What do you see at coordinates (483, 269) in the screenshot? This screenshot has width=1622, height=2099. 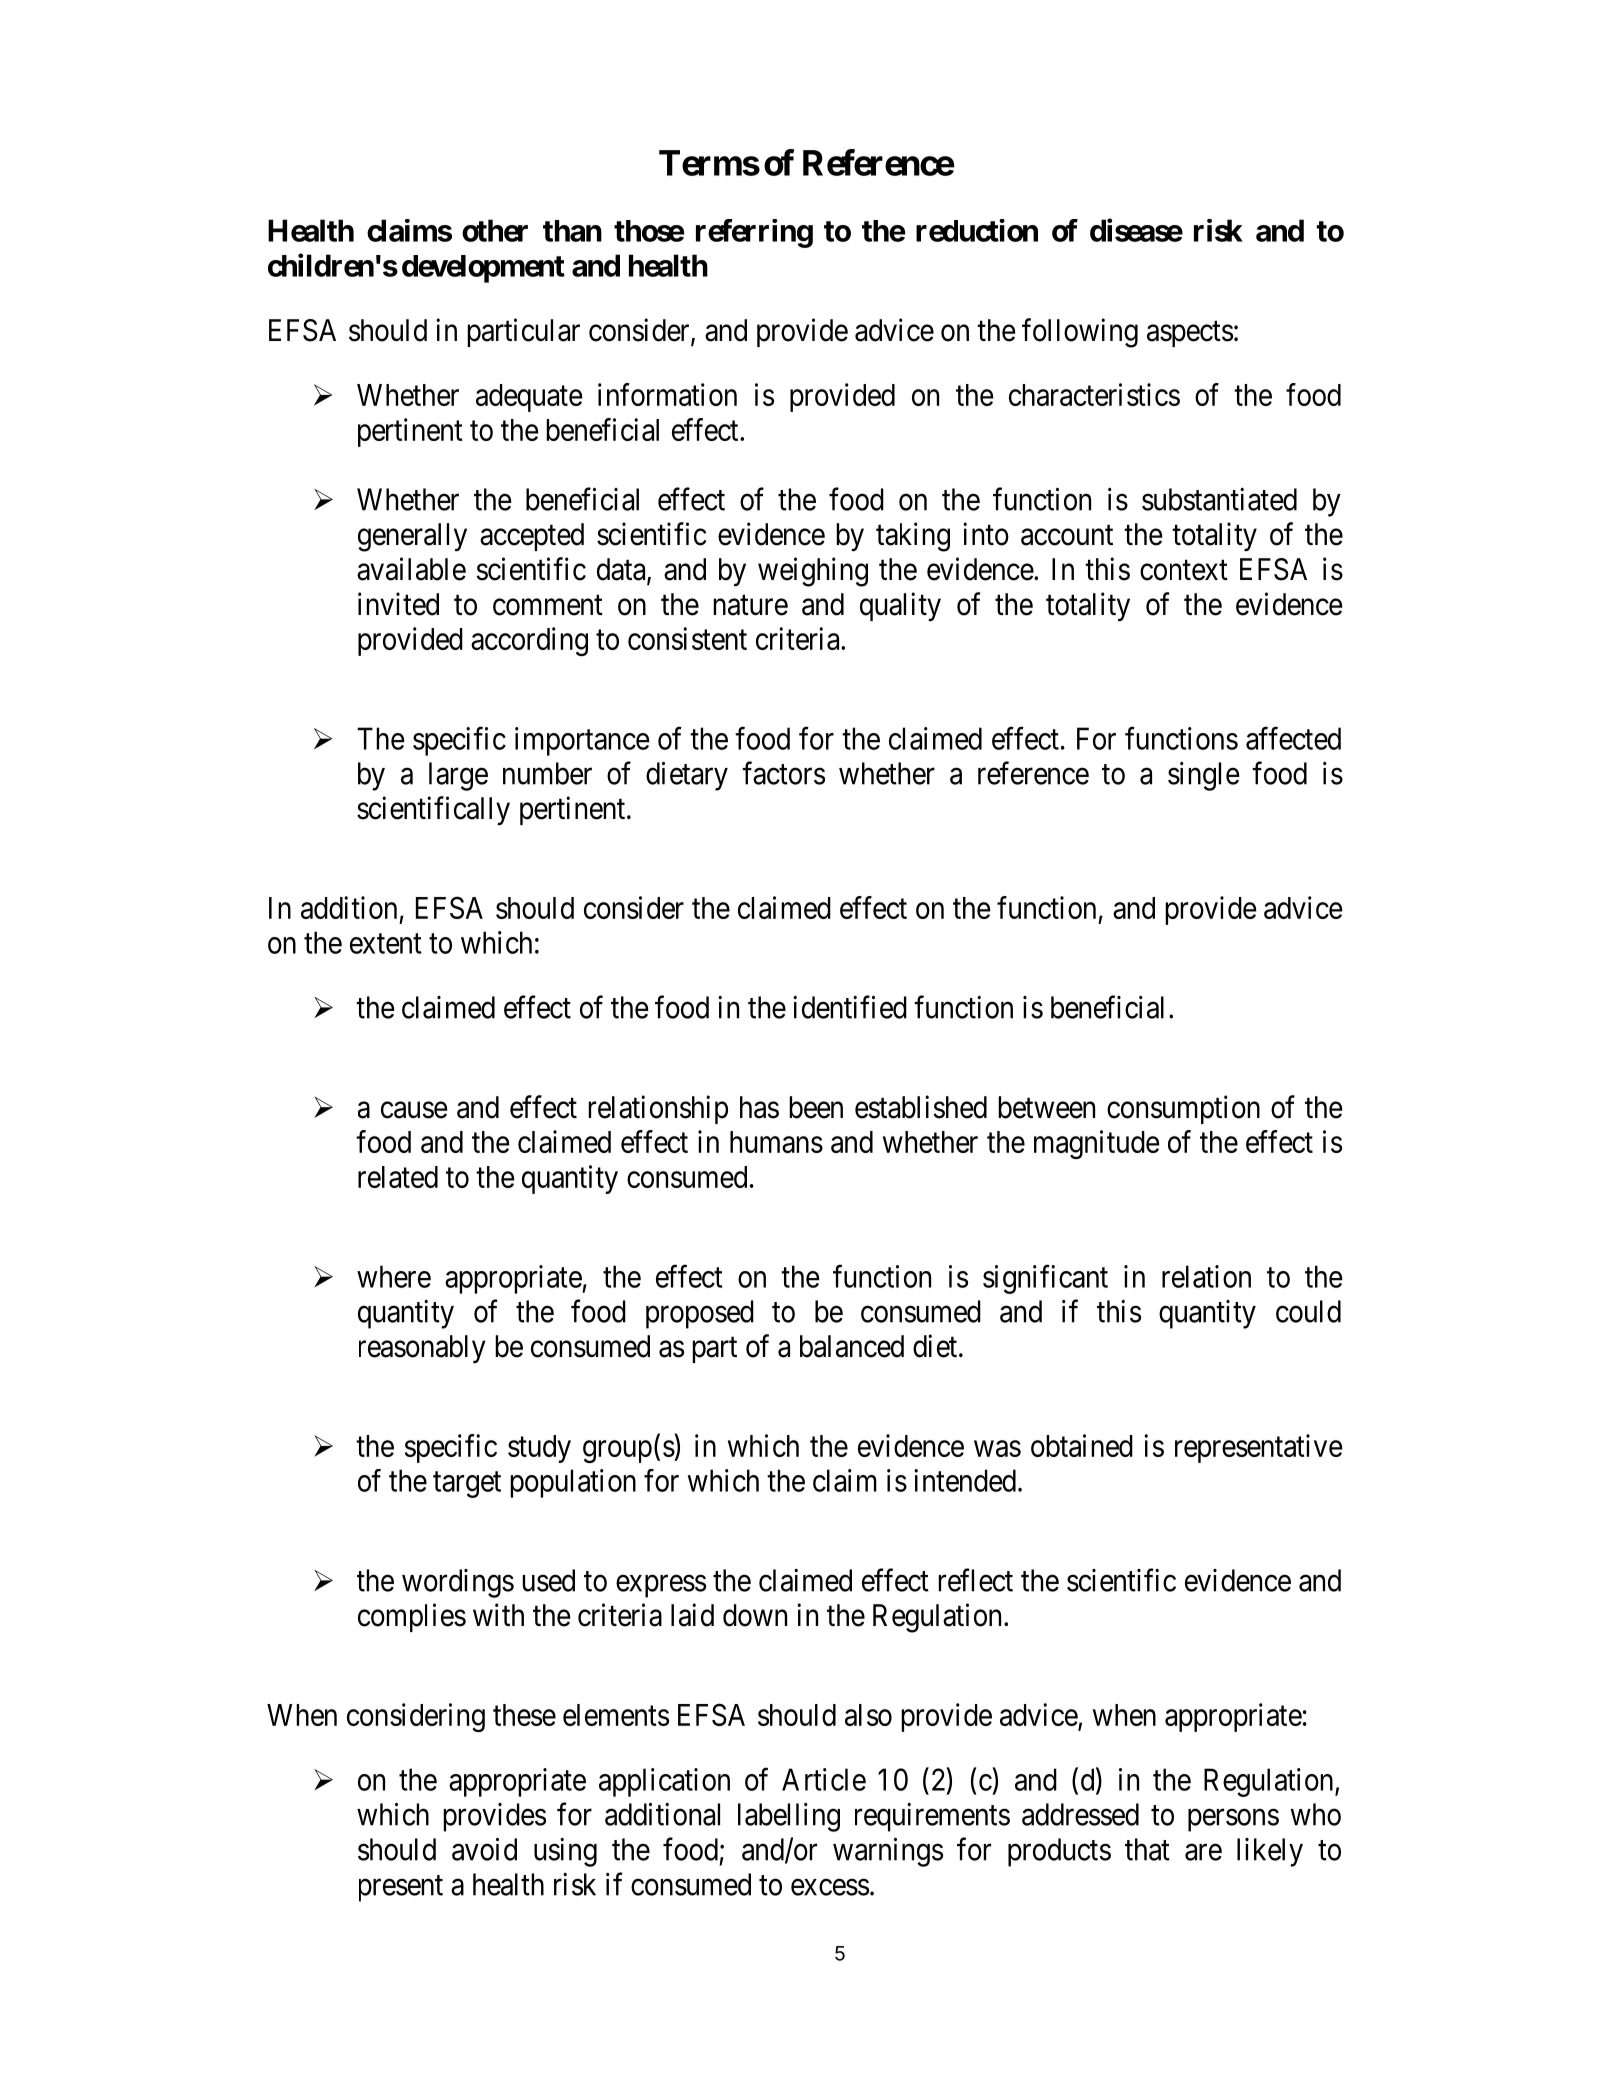 I see `development` at bounding box center [483, 269].
